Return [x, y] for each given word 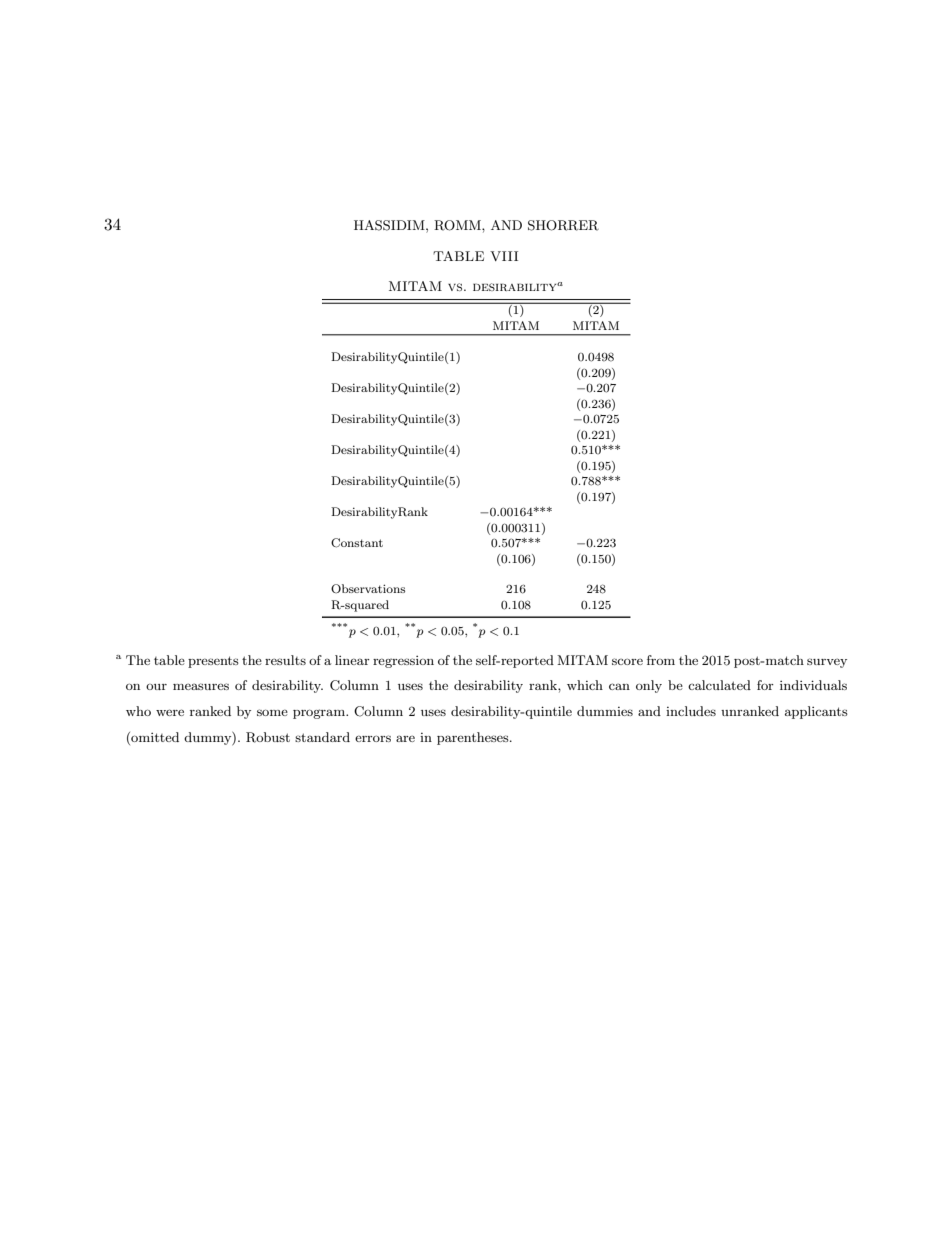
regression [403, 662]
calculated [719, 685]
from [661, 660]
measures [201, 686]
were [170, 712]
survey [827, 663]
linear [352, 660]
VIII [504, 256]
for [765, 685]
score [627, 661]
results [285, 660]
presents [213, 662]
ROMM [458, 225]
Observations [368, 589]
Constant [357, 543]
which [585, 685]
